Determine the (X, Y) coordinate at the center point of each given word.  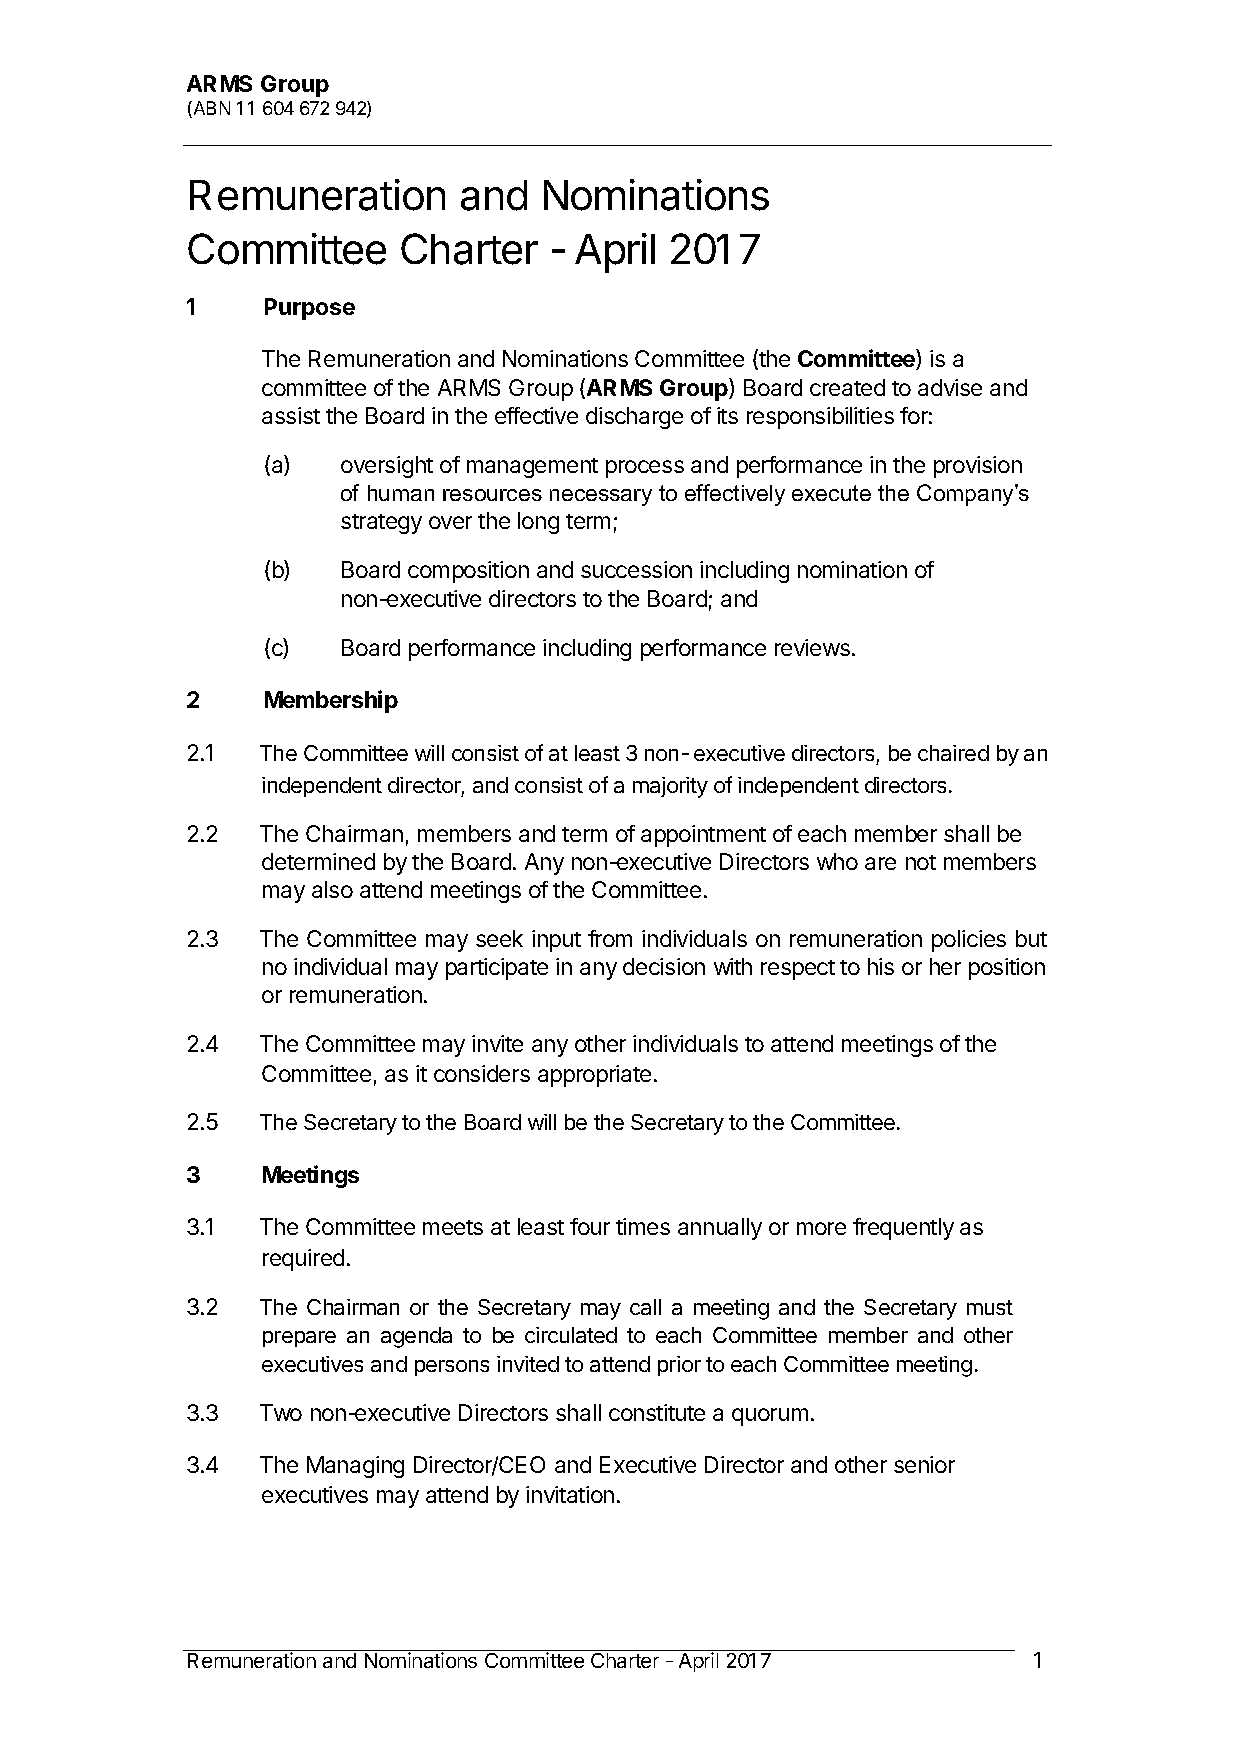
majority (670, 787)
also (332, 889)
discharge (634, 418)
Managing (355, 1467)
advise (950, 387)
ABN (210, 109)
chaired (953, 753)
